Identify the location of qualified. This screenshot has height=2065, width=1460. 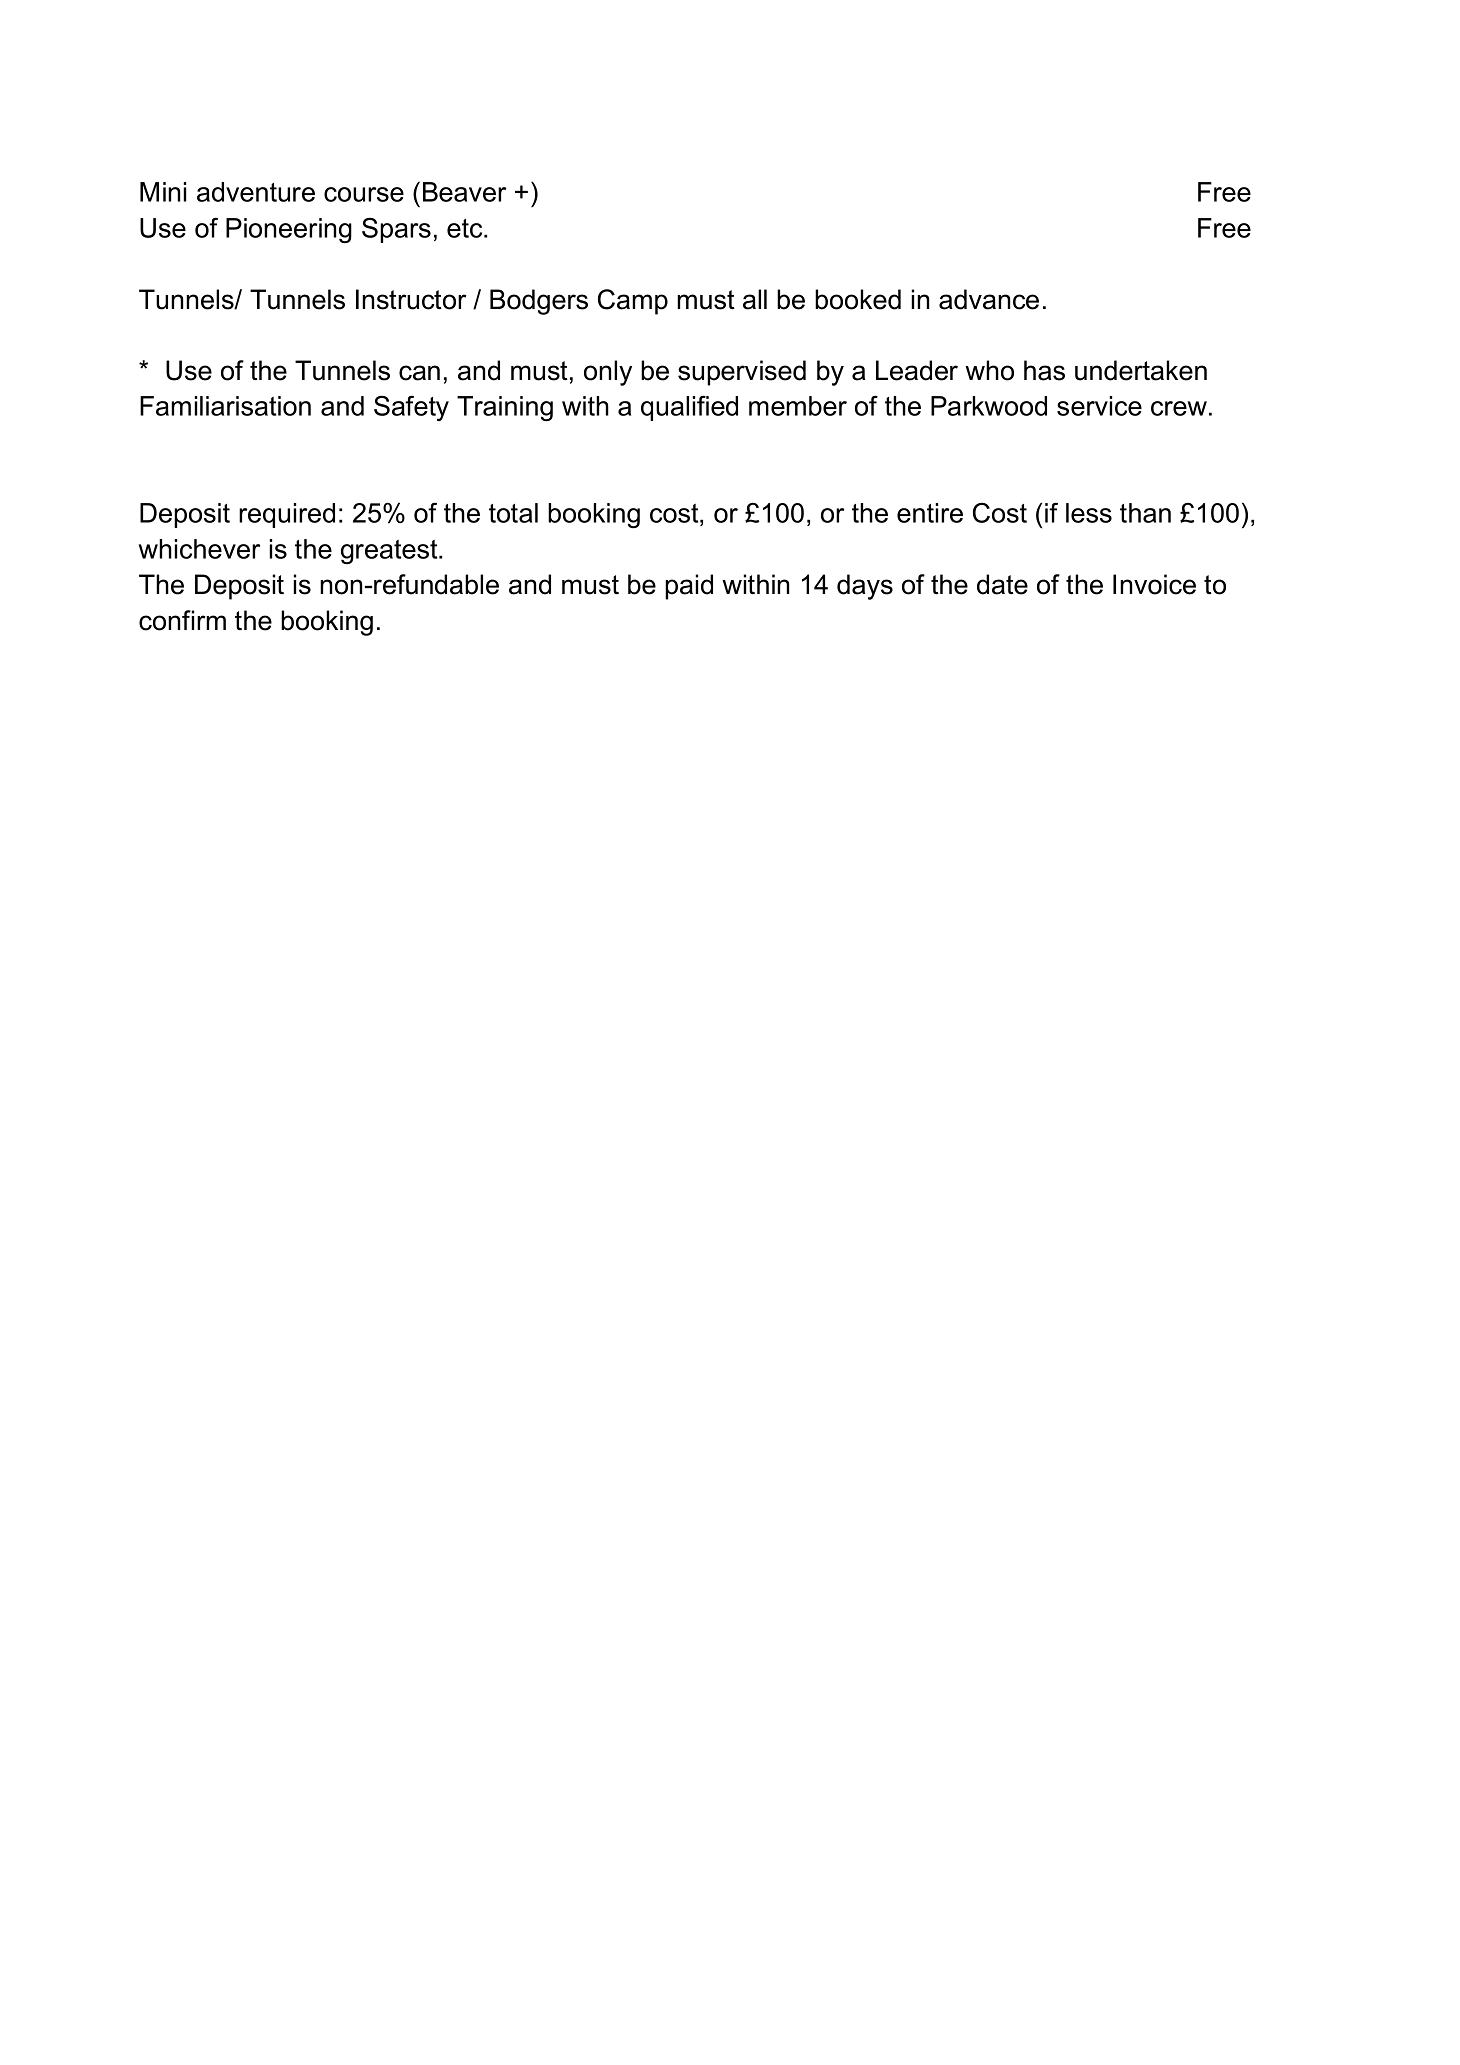
(689, 408).
